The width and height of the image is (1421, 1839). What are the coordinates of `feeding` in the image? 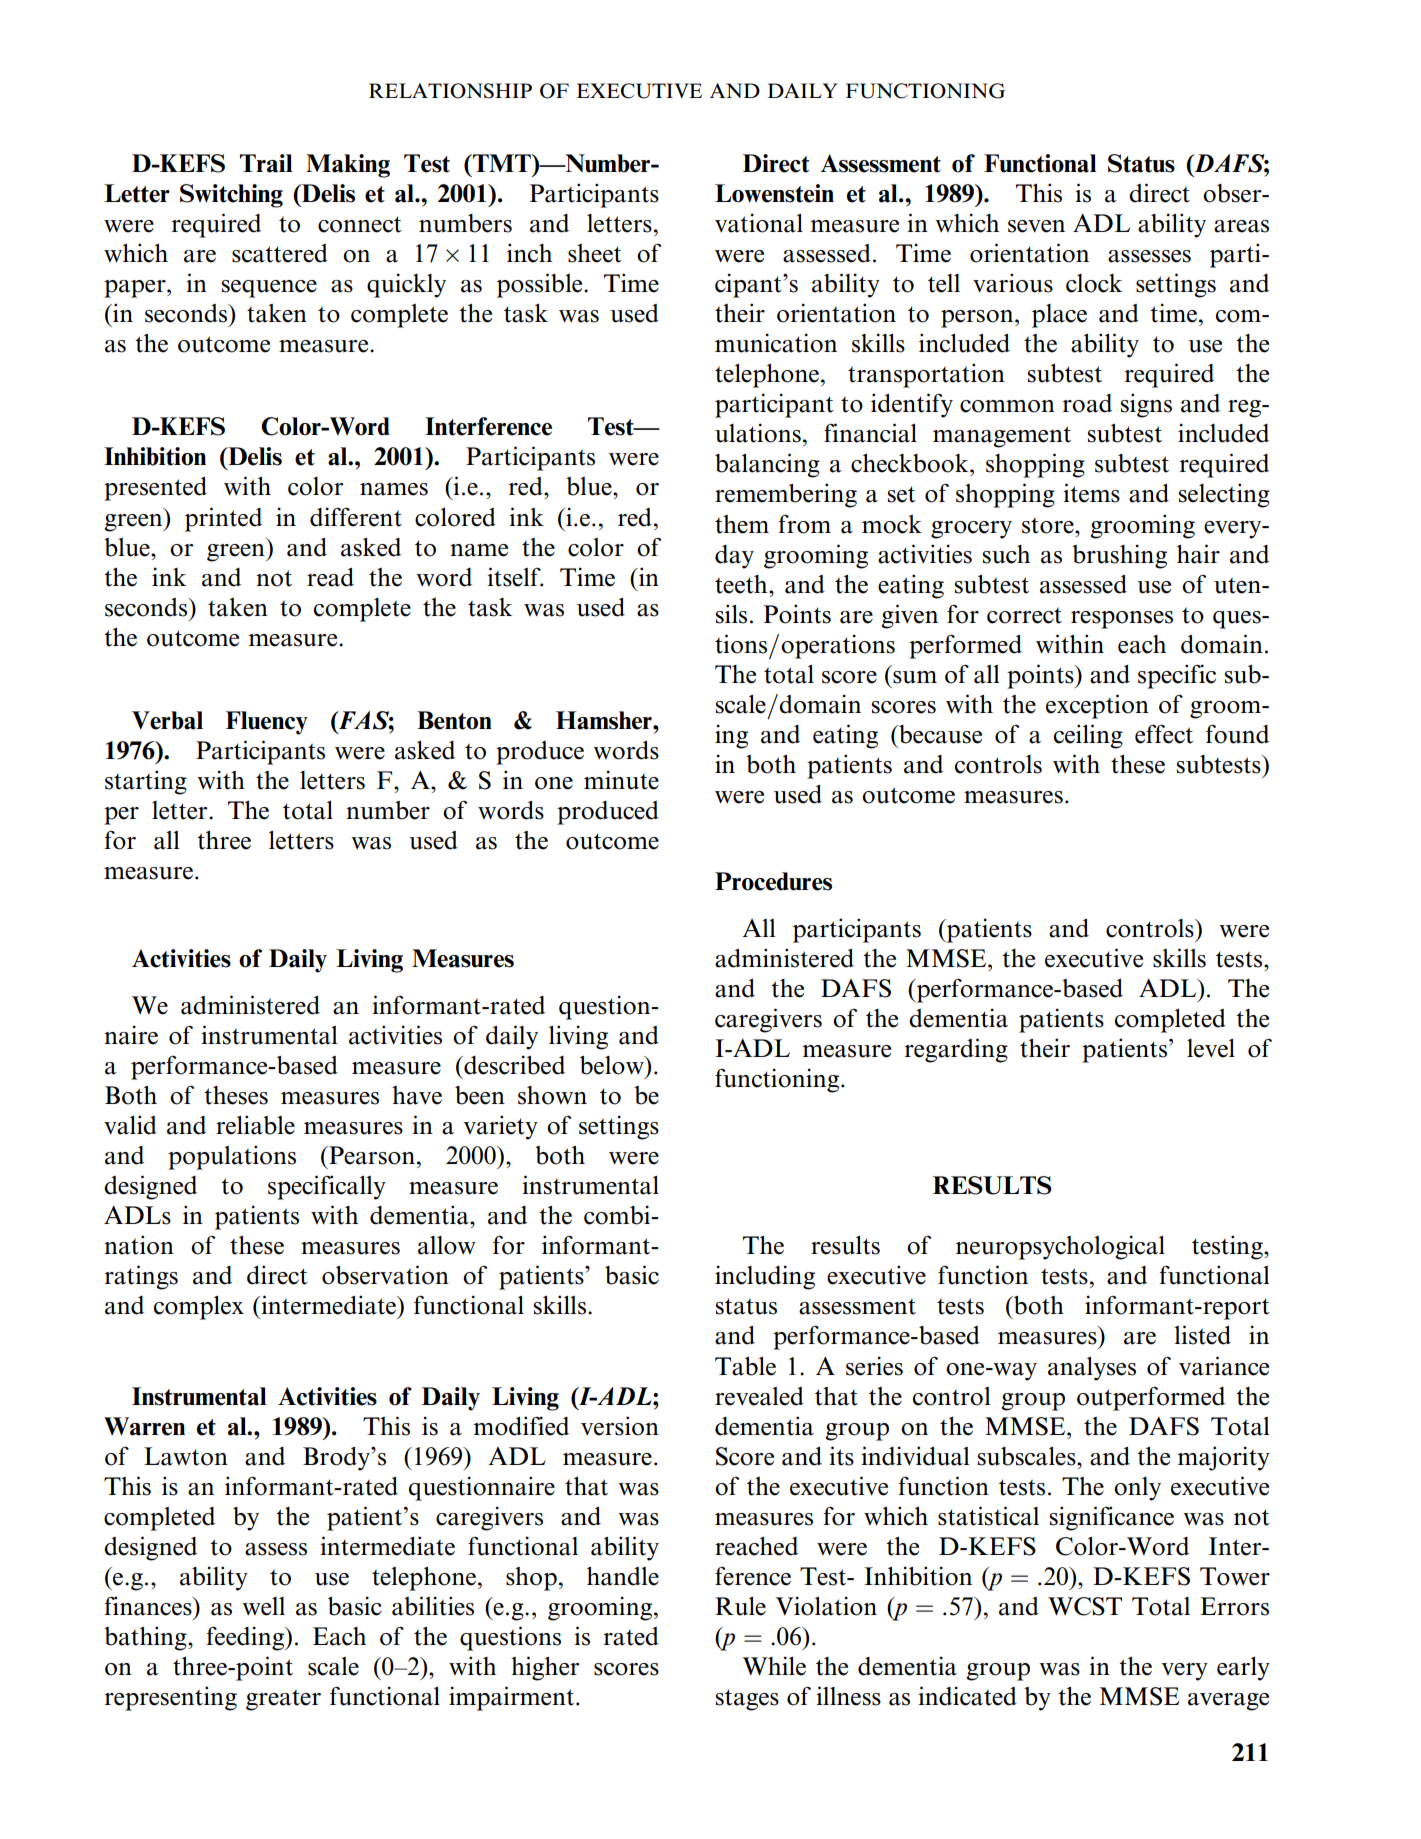 It's located at (246, 1638).
